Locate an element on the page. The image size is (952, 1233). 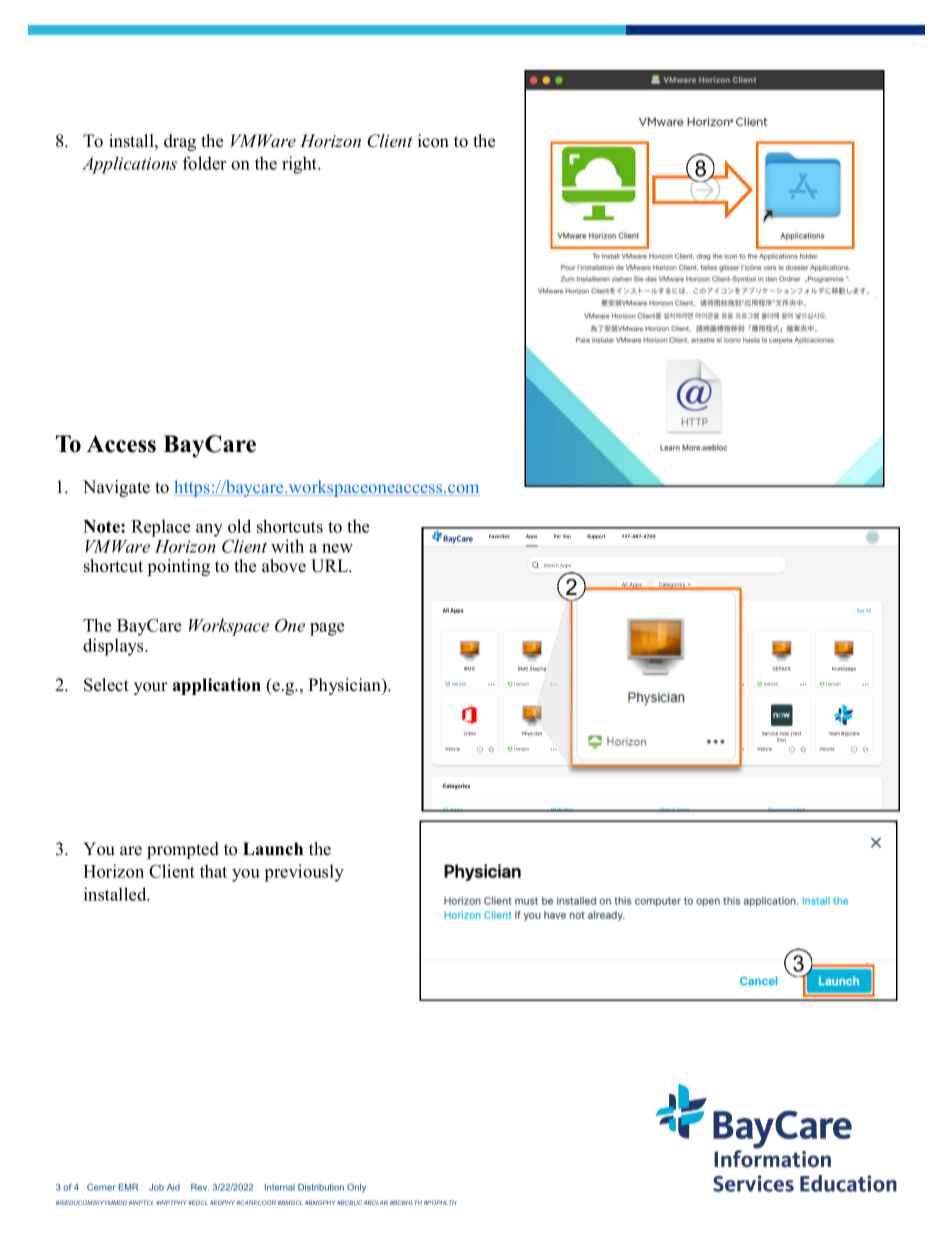
new is located at coordinates (337, 548).
